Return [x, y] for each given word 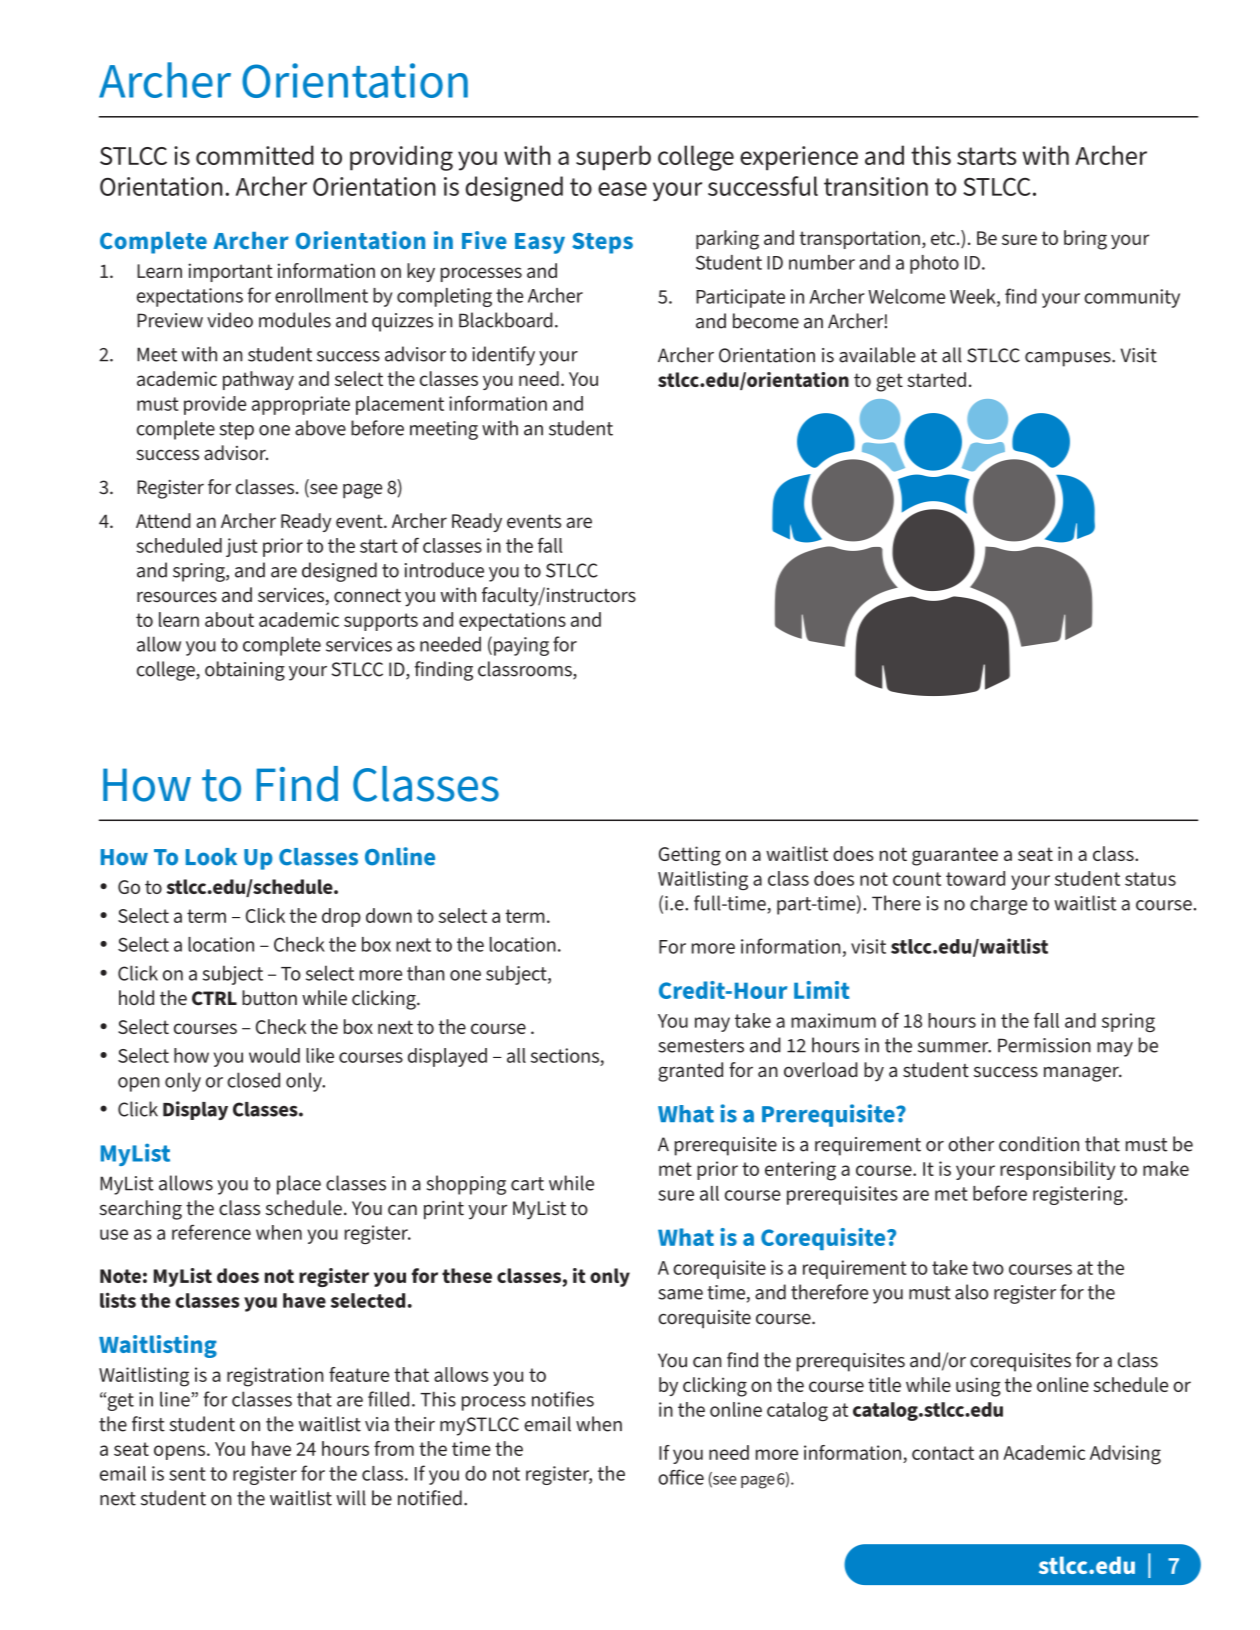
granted [690, 1072]
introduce [444, 570]
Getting [690, 856]
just [242, 547]
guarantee [955, 856]
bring [1085, 240]
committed [255, 155]
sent [187, 1474]
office [681, 1477]
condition [1039, 1144]
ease [622, 189]
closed [253, 1080]
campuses [1069, 359]
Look [211, 857]
